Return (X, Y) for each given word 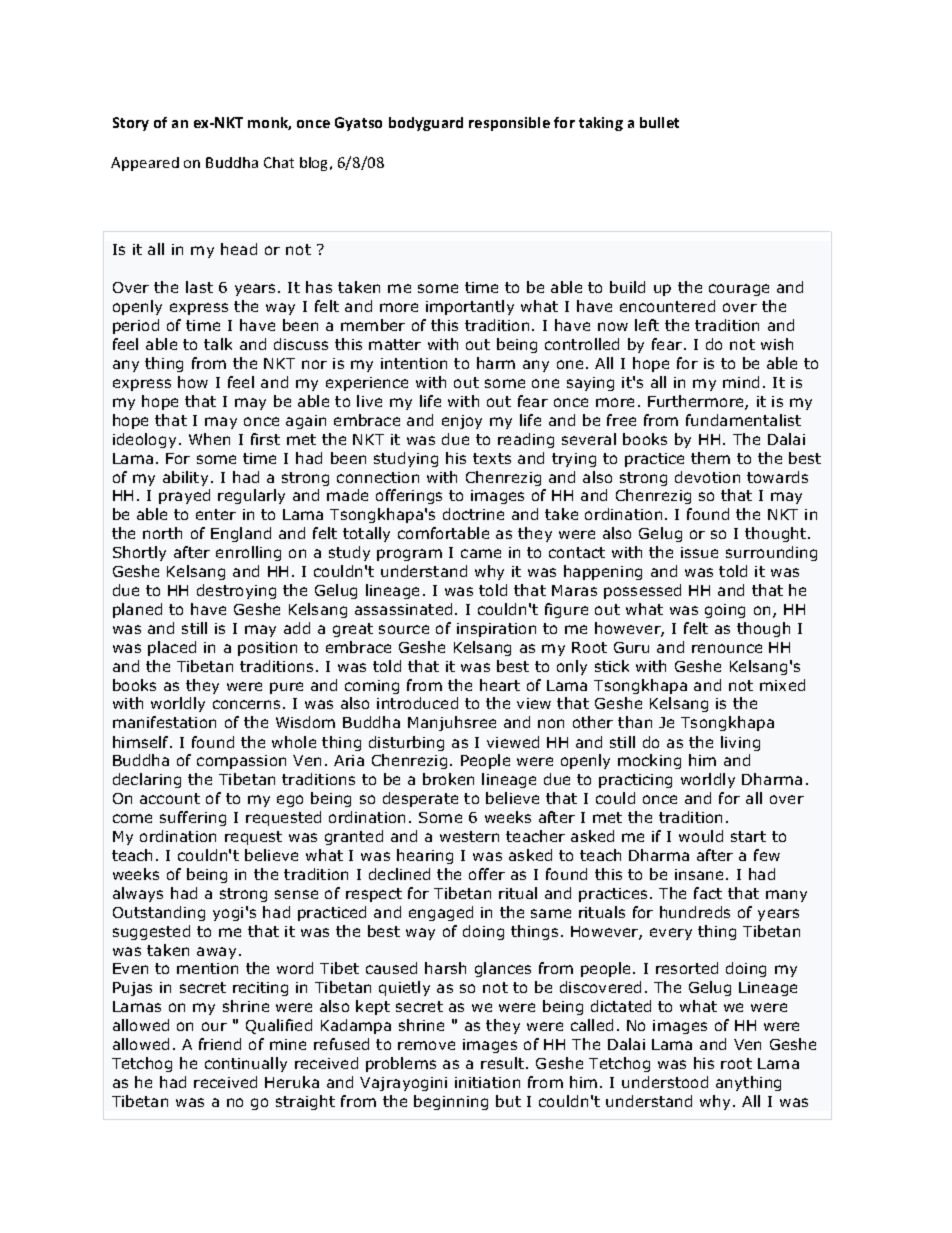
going (725, 611)
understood (665, 1082)
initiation (487, 1082)
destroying (236, 591)
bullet (659, 122)
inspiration (496, 630)
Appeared (145, 164)
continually (246, 1064)
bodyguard (426, 124)
